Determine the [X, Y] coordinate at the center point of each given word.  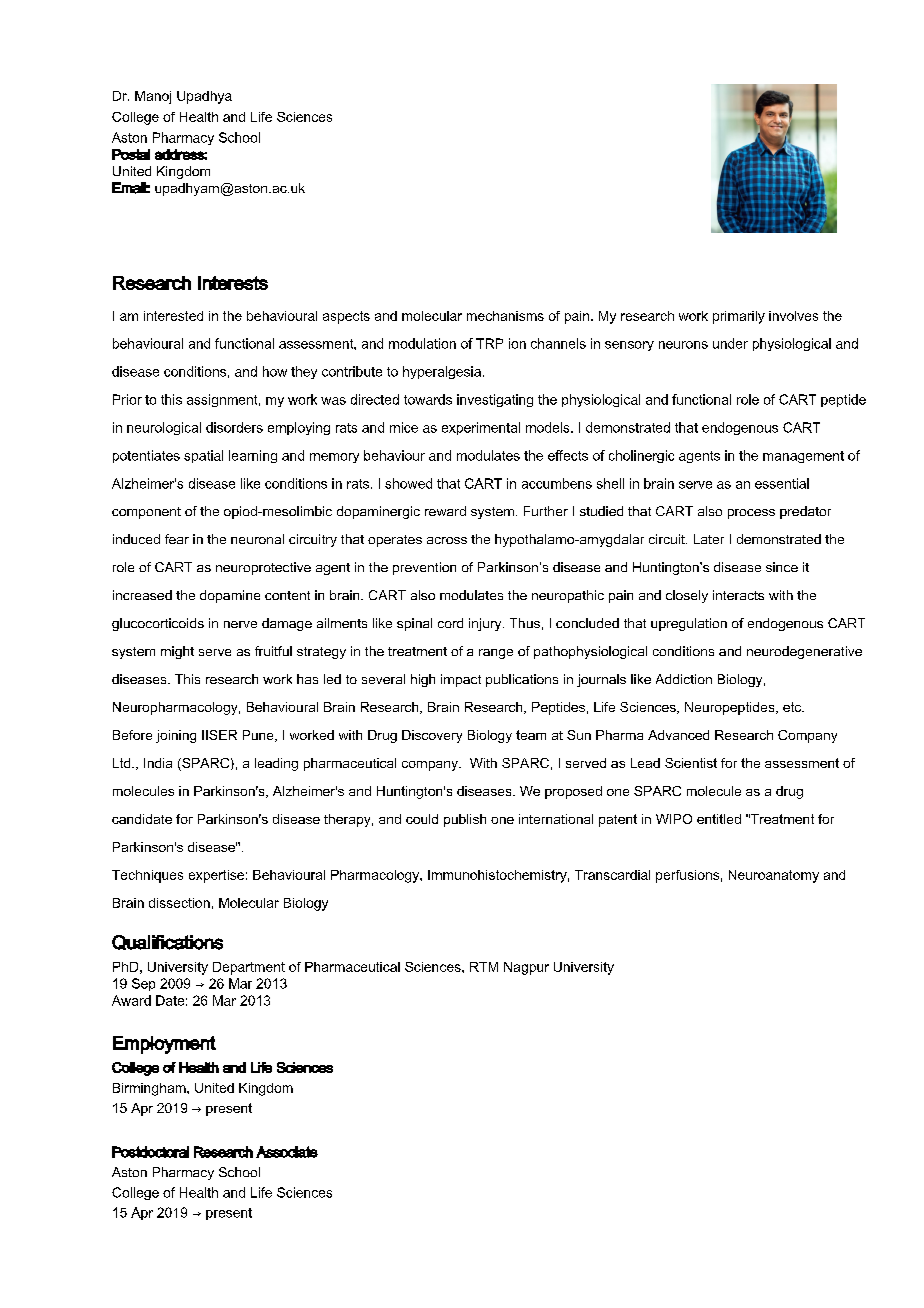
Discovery [432, 736]
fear [177, 539]
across [447, 540]
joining [176, 736]
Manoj [153, 97]
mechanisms [505, 316]
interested [173, 316]
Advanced [678, 735]
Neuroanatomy [774, 876]
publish [465, 820]
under [730, 343]
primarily [739, 317]
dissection [179, 903]
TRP [489, 343]
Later [709, 539]
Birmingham [150, 1089]
